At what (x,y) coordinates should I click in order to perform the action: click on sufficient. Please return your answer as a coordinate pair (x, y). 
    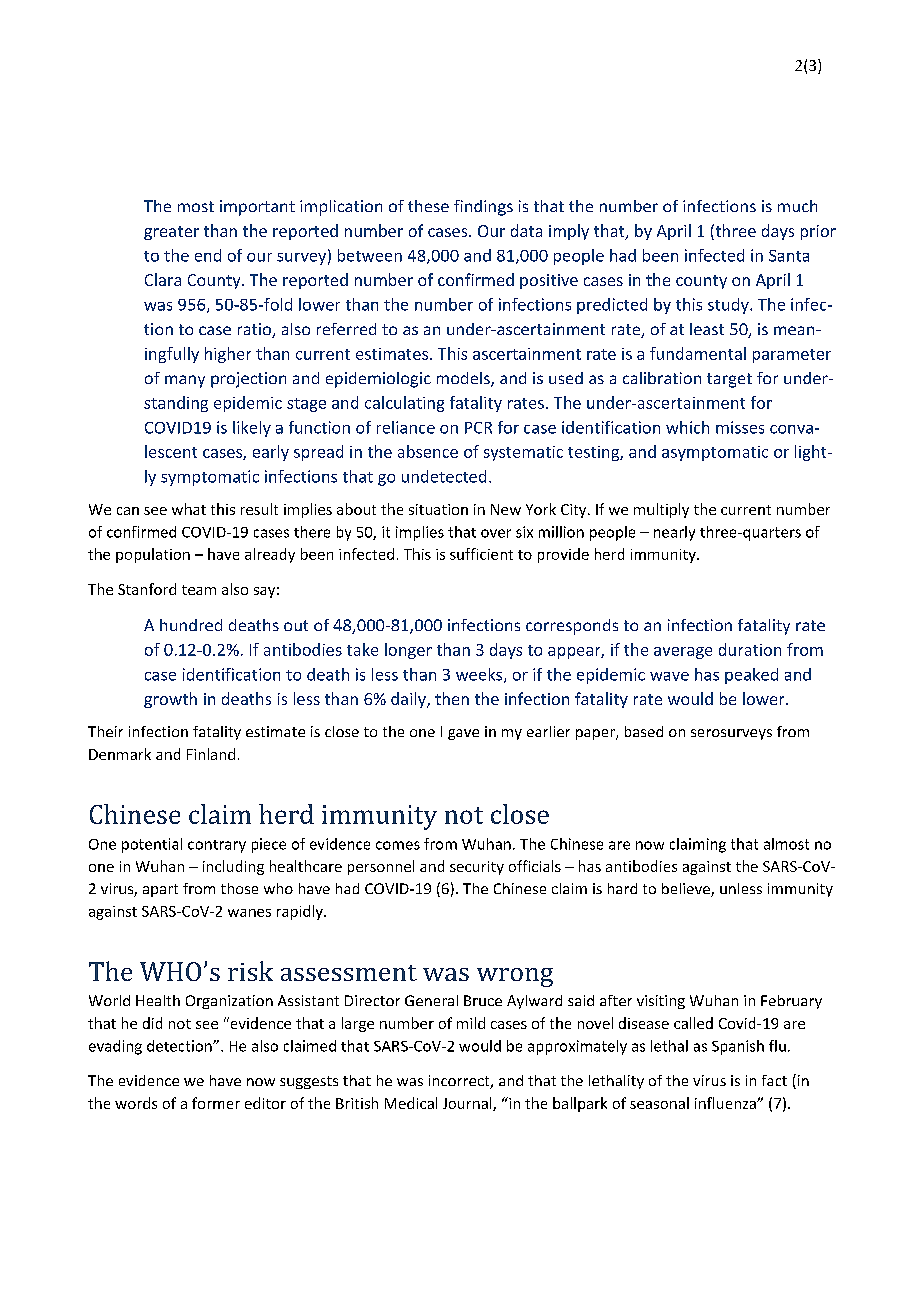
    Looking at the image, I should click on (481, 554).
